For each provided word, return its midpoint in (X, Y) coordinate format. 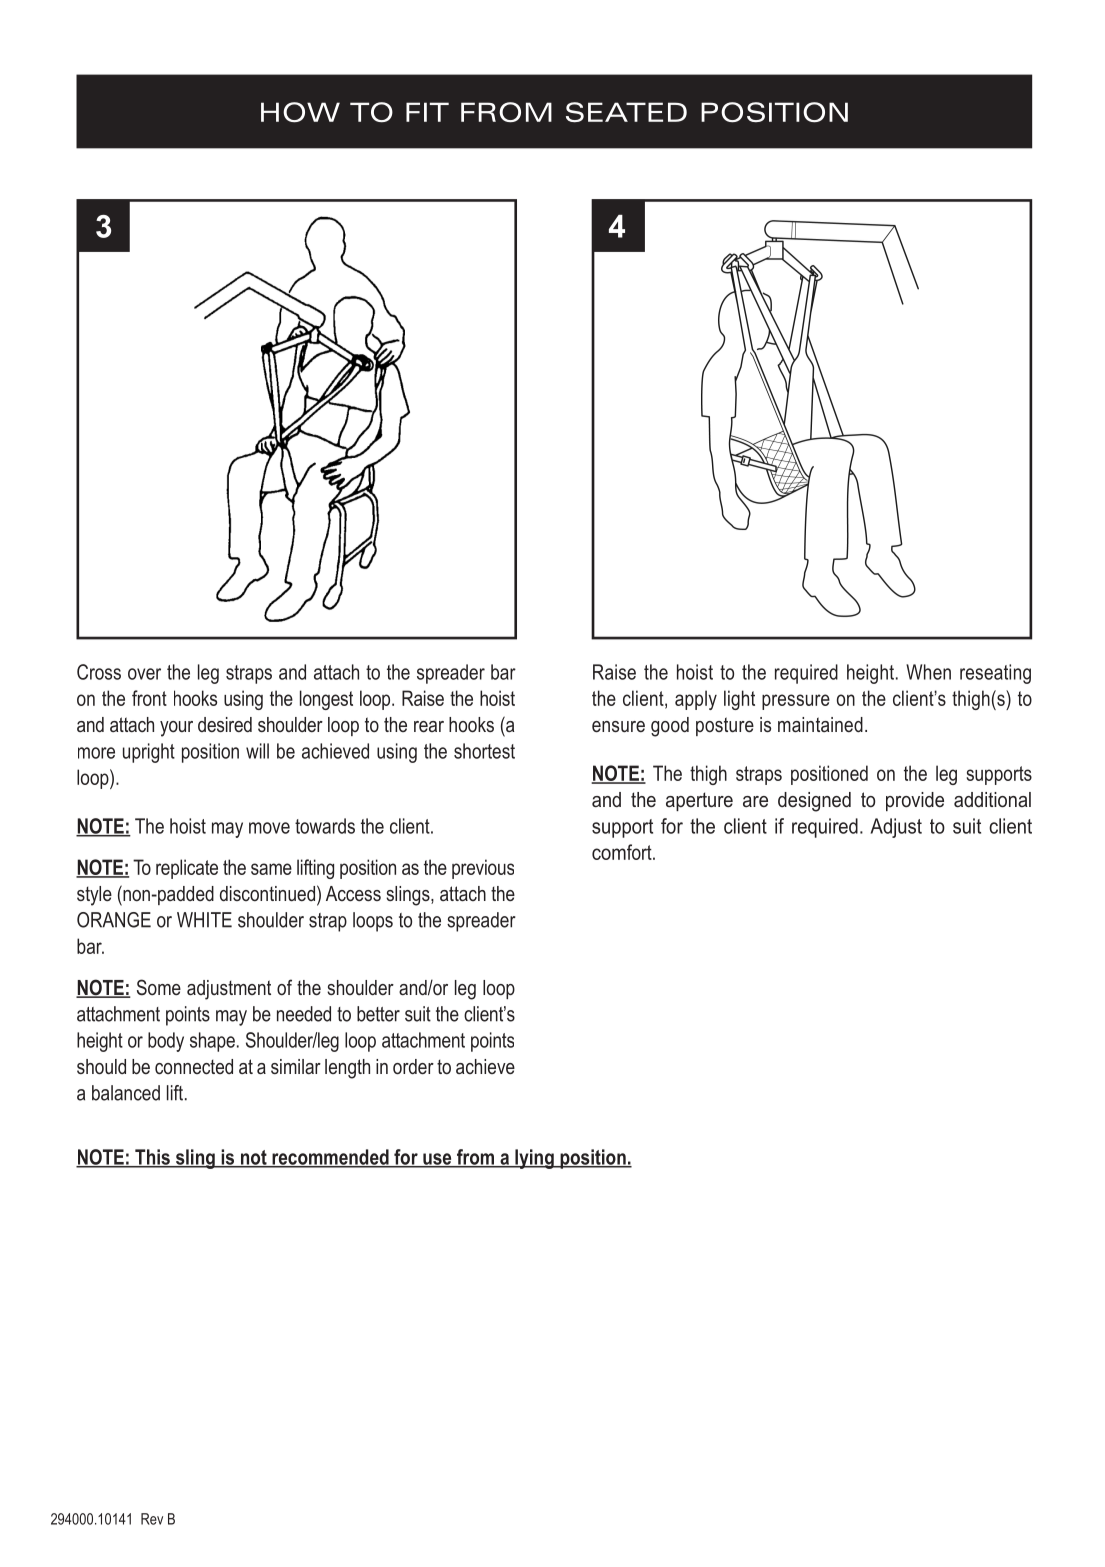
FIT (427, 112)
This (152, 1158)
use (437, 1160)
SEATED (626, 112)
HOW (300, 112)
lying (534, 1159)
